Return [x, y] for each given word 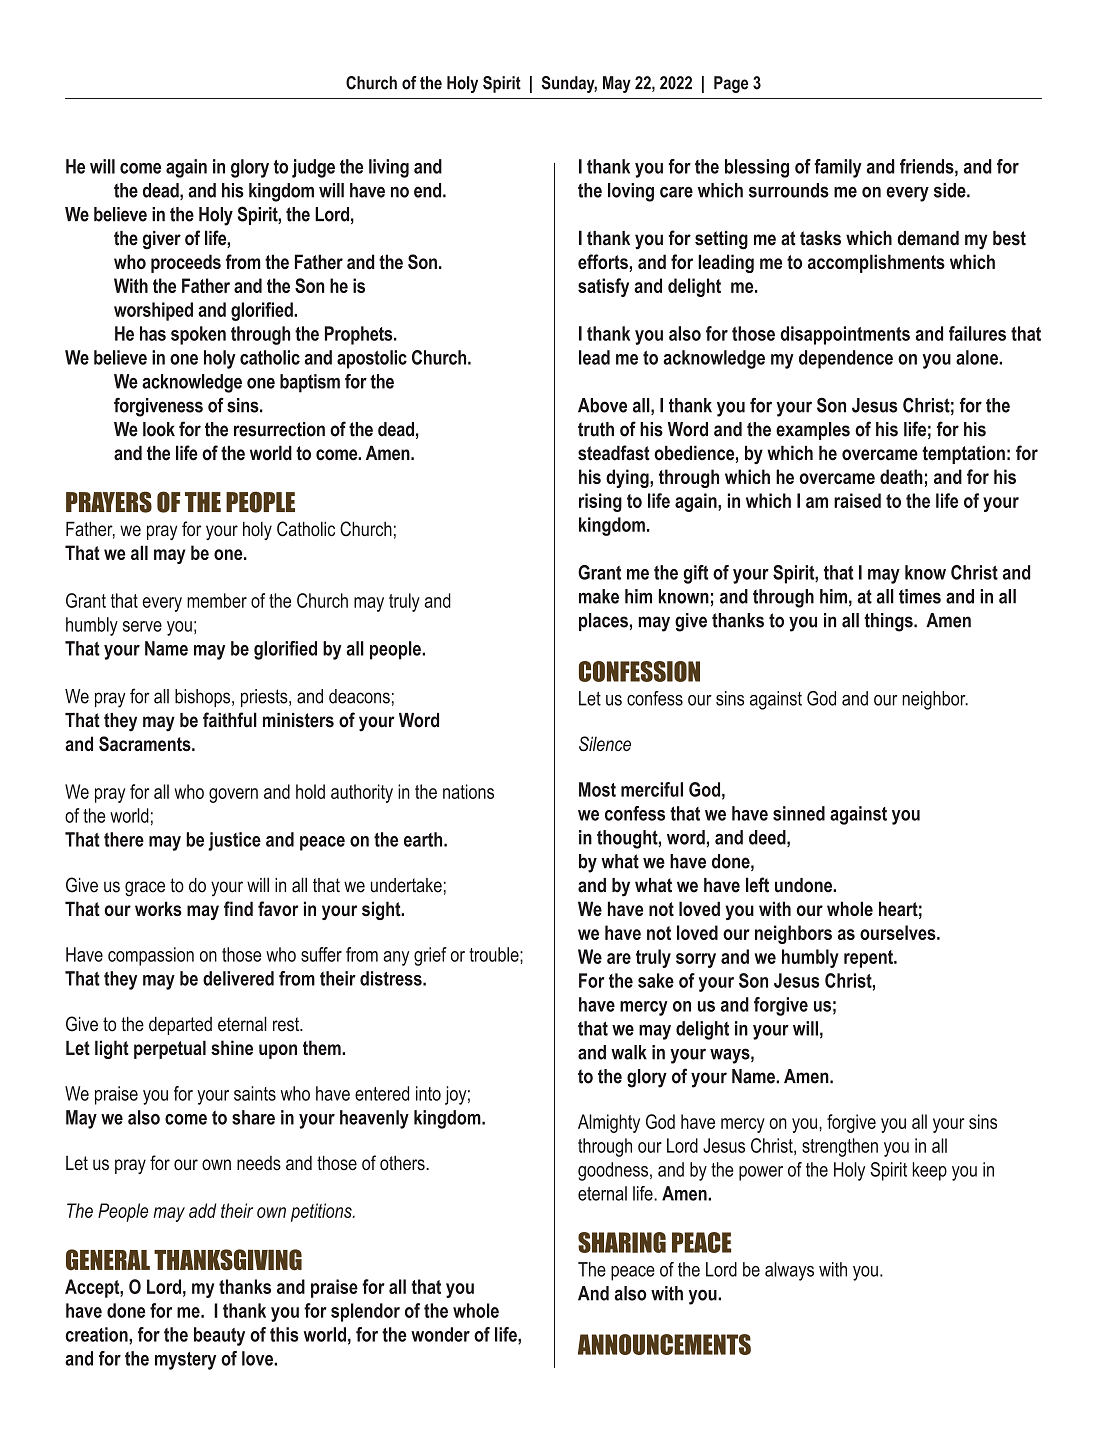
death [901, 476]
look [159, 429]
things [889, 622]
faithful [230, 720]
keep [929, 1171]
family [838, 168]
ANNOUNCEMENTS [664, 1344]
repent [869, 959]
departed [180, 1026]
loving [631, 192]
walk [629, 1052]
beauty [219, 1336]
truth [596, 429]
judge [313, 168]
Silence [605, 743]
